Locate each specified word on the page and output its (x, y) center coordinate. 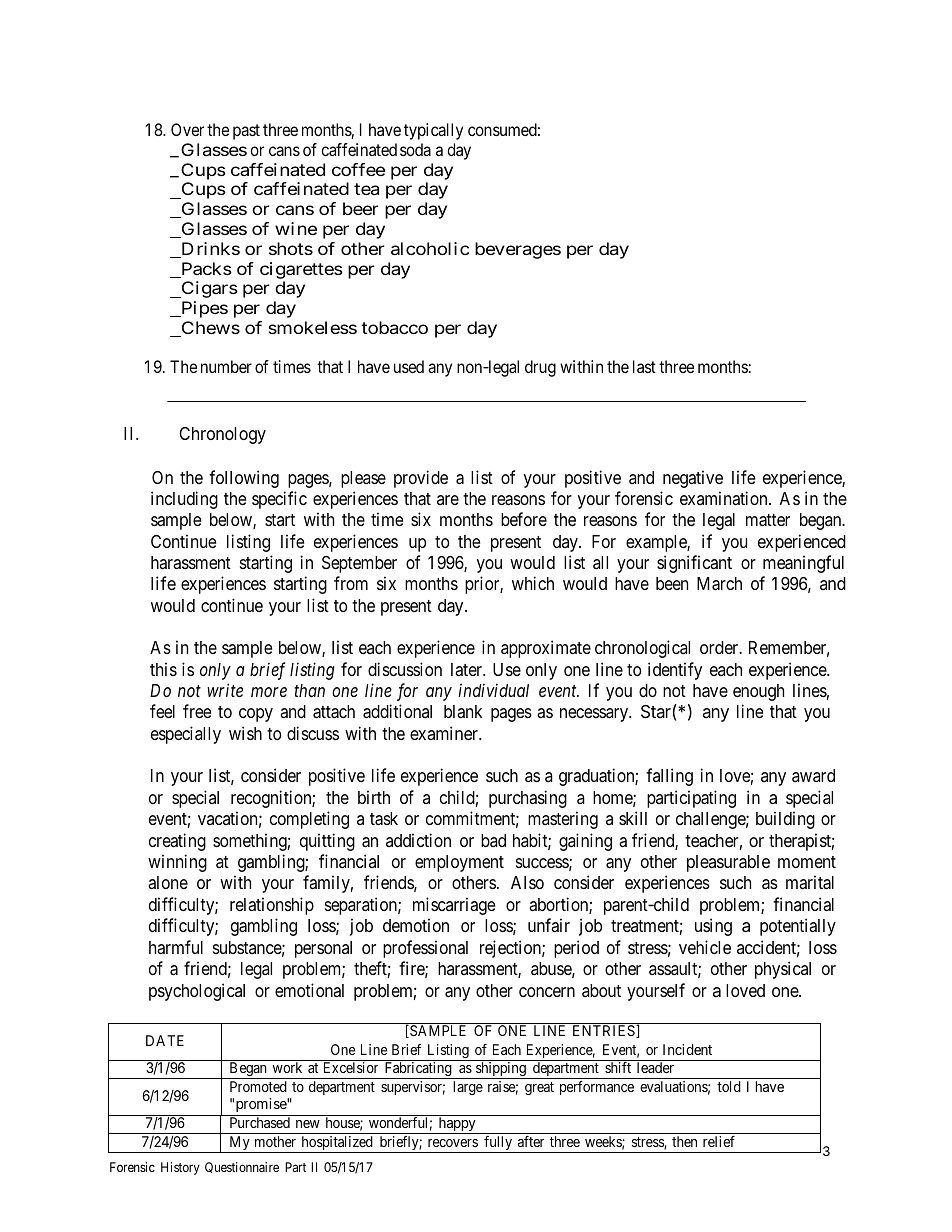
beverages (518, 250)
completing (309, 820)
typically (433, 131)
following (244, 479)
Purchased (260, 1122)
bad (493, 840)
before (524, 519)
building (785, 820)
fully (498, 1144)
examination (725, 498)
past (246, 132)
